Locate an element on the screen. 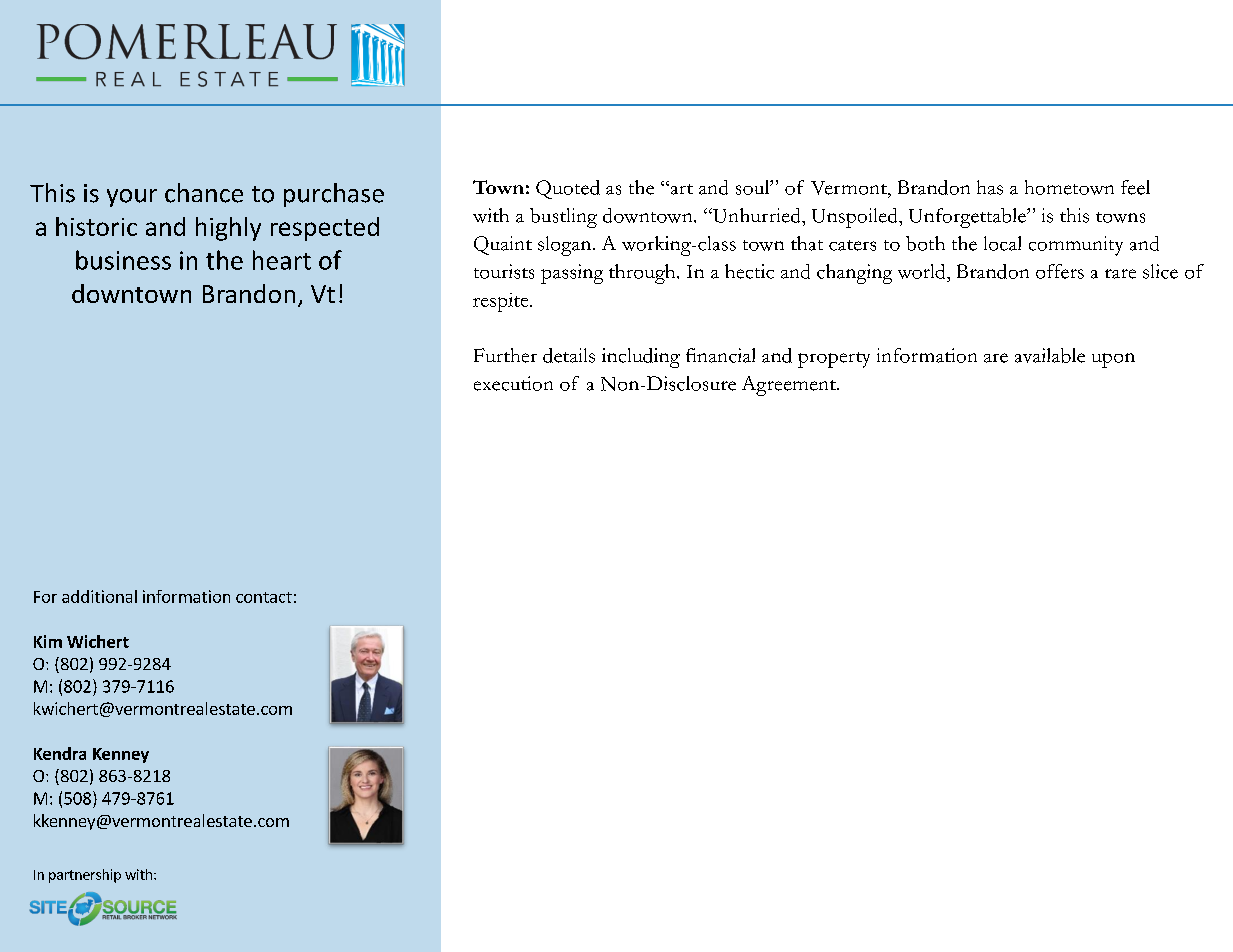 Image resolution: width=1233 pixels, height=952 pixels. Kendra is located at coordinates (60, 753).
